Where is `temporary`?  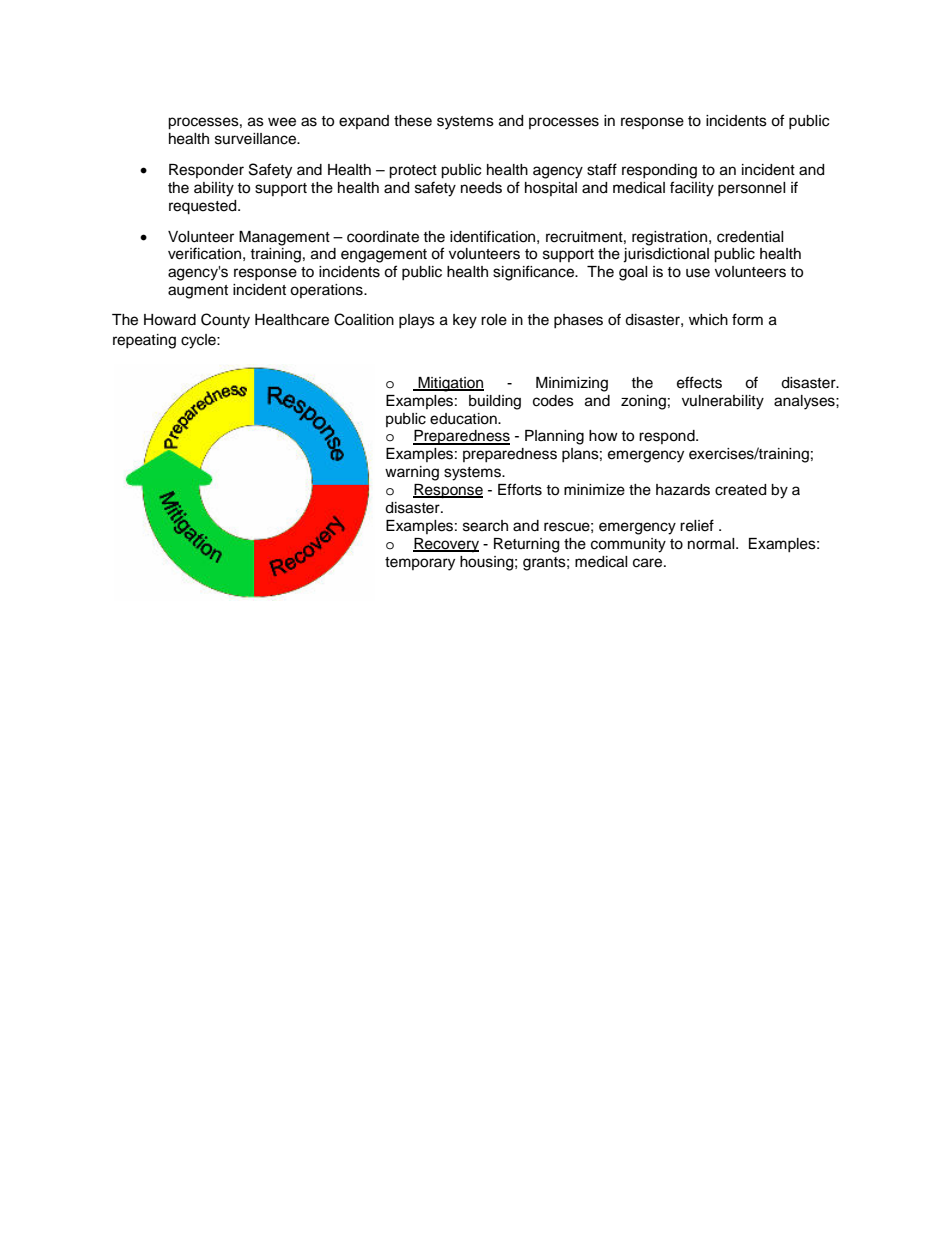 temporary is located at coordinates (420, 564).
